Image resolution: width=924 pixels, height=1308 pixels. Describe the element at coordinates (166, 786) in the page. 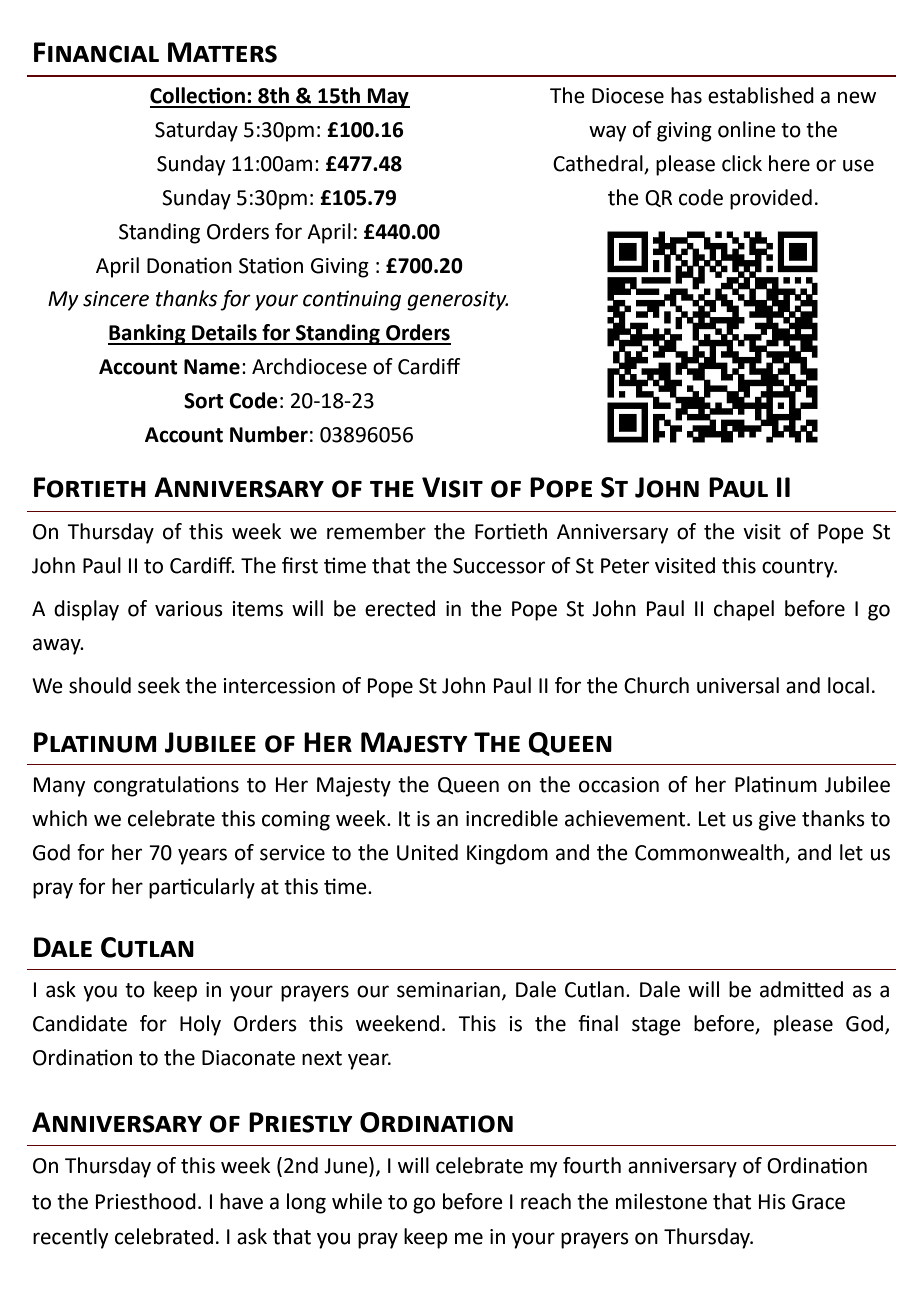

I see `congratulations` at that location.
